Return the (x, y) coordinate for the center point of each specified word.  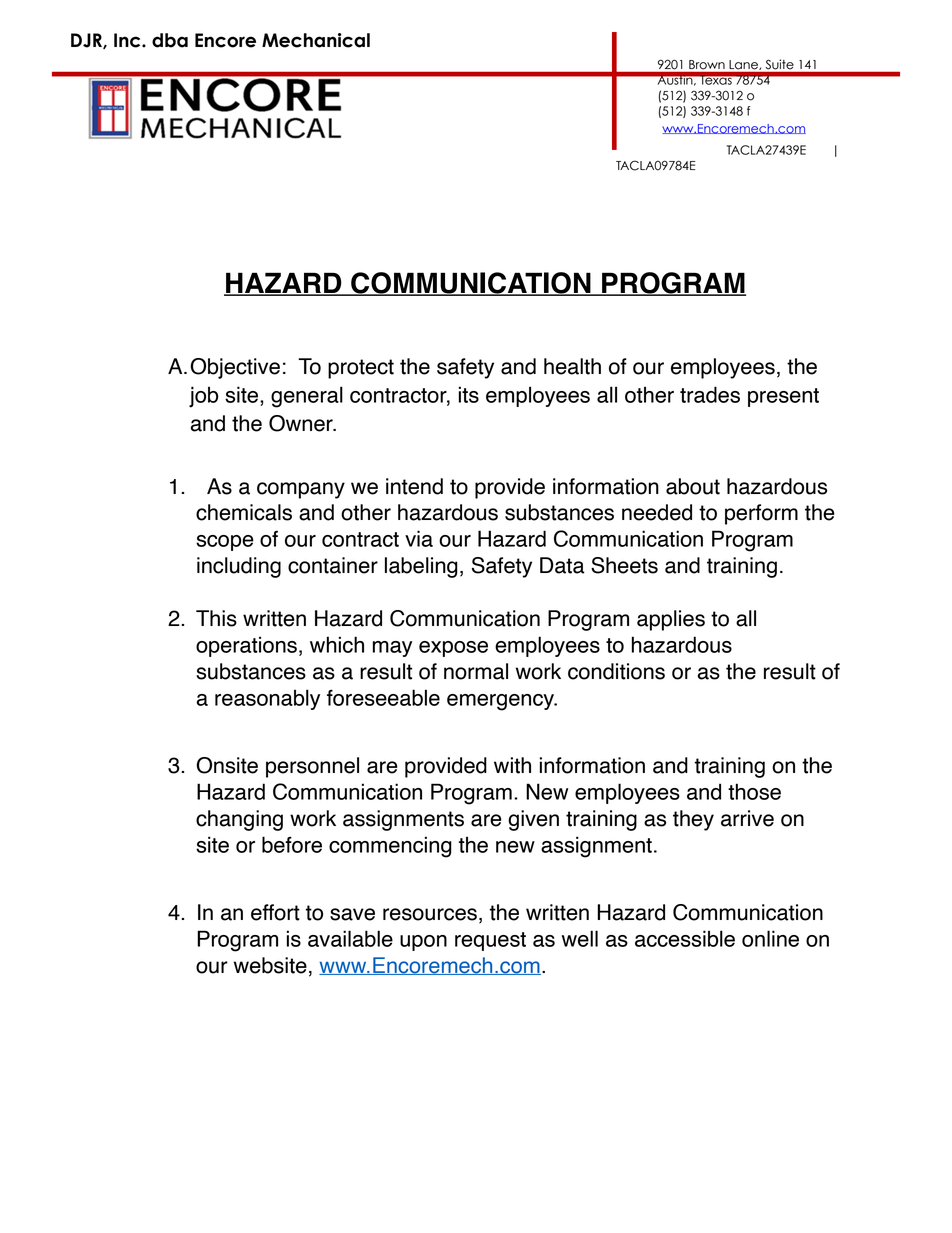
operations (246, 646)
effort (275, 912)
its (469, 394)
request (490, 941)
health (572, 366)
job (203, 397)
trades (710, 394)
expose (453, 649)
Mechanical (316, 40)
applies (671, 620)
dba (170, 40)
